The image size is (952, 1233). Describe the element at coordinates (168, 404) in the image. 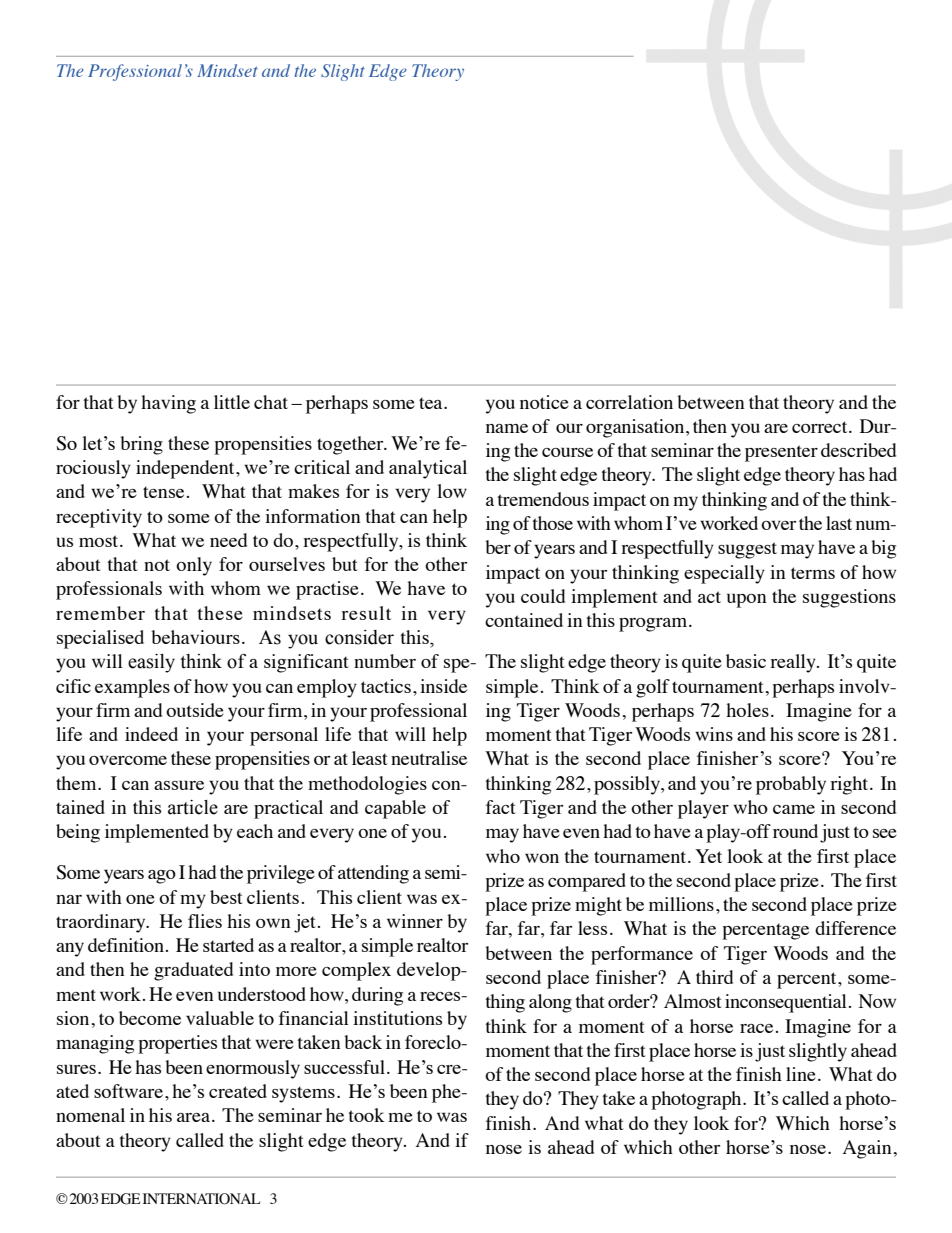

I see `having` at that location.
